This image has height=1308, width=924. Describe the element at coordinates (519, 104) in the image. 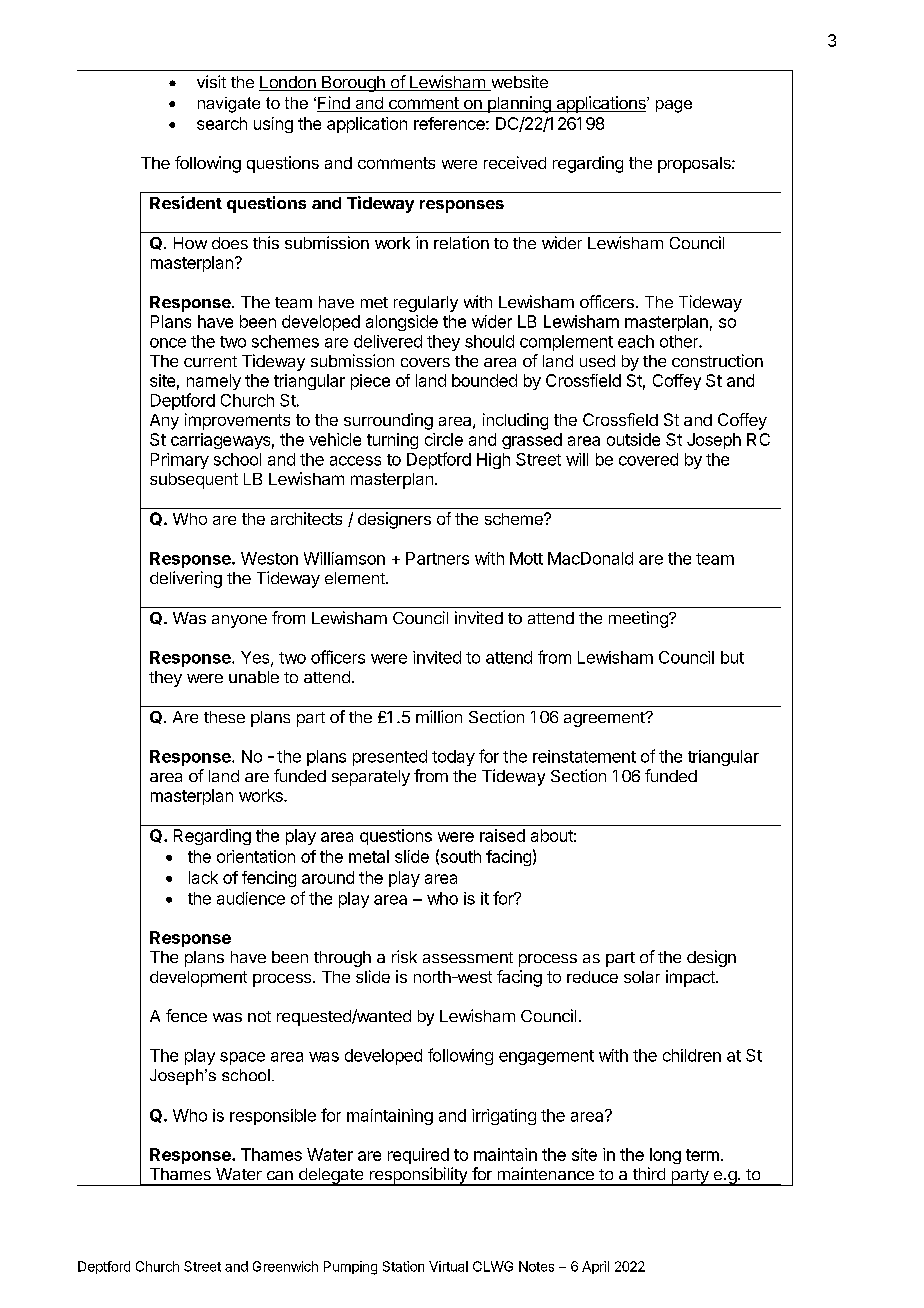

I see `planning` at that location.
